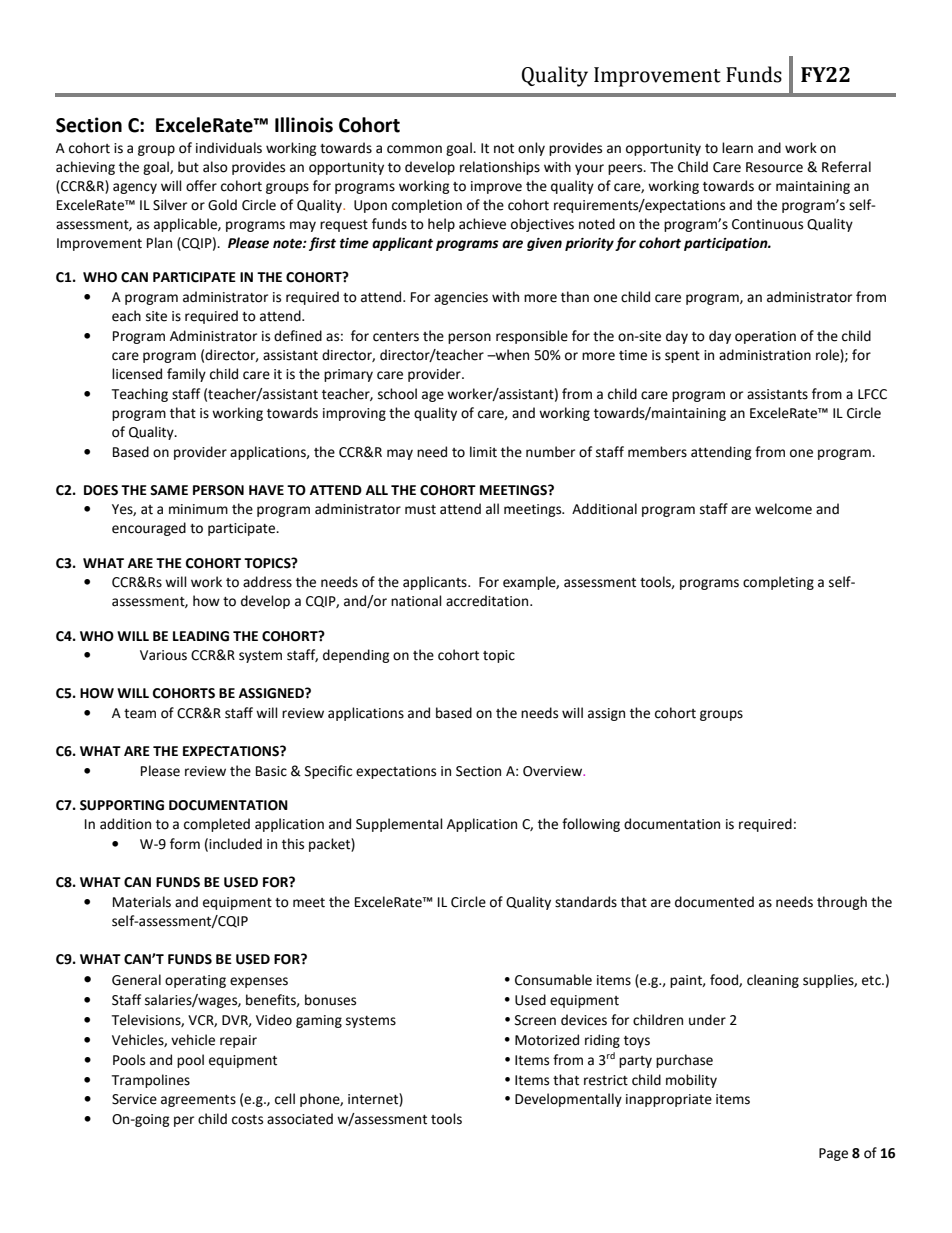  I want to click on agreements, so click(198, 1101).
